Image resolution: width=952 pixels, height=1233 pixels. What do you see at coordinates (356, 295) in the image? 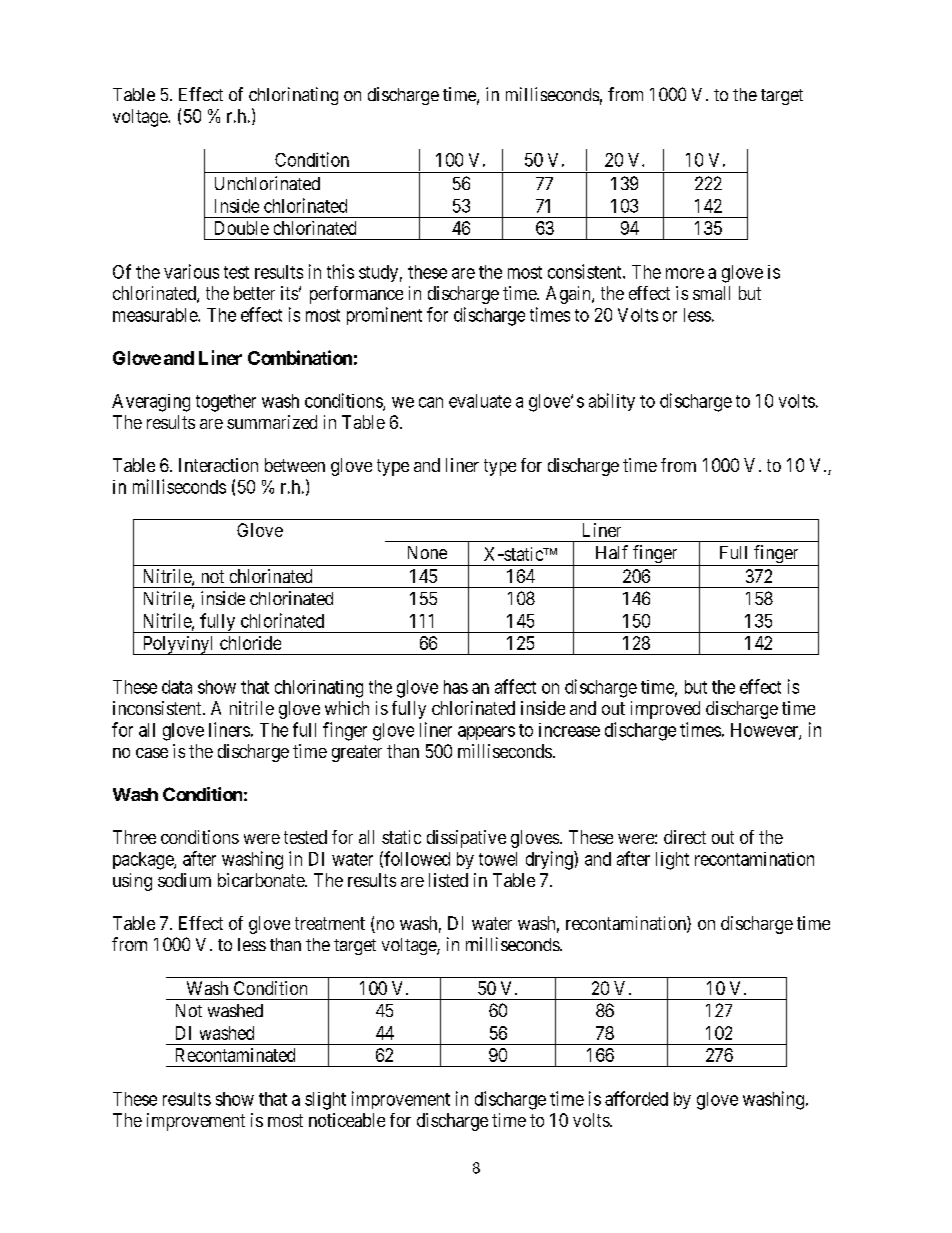
I see `performance` at bounding box center [356, 295].
